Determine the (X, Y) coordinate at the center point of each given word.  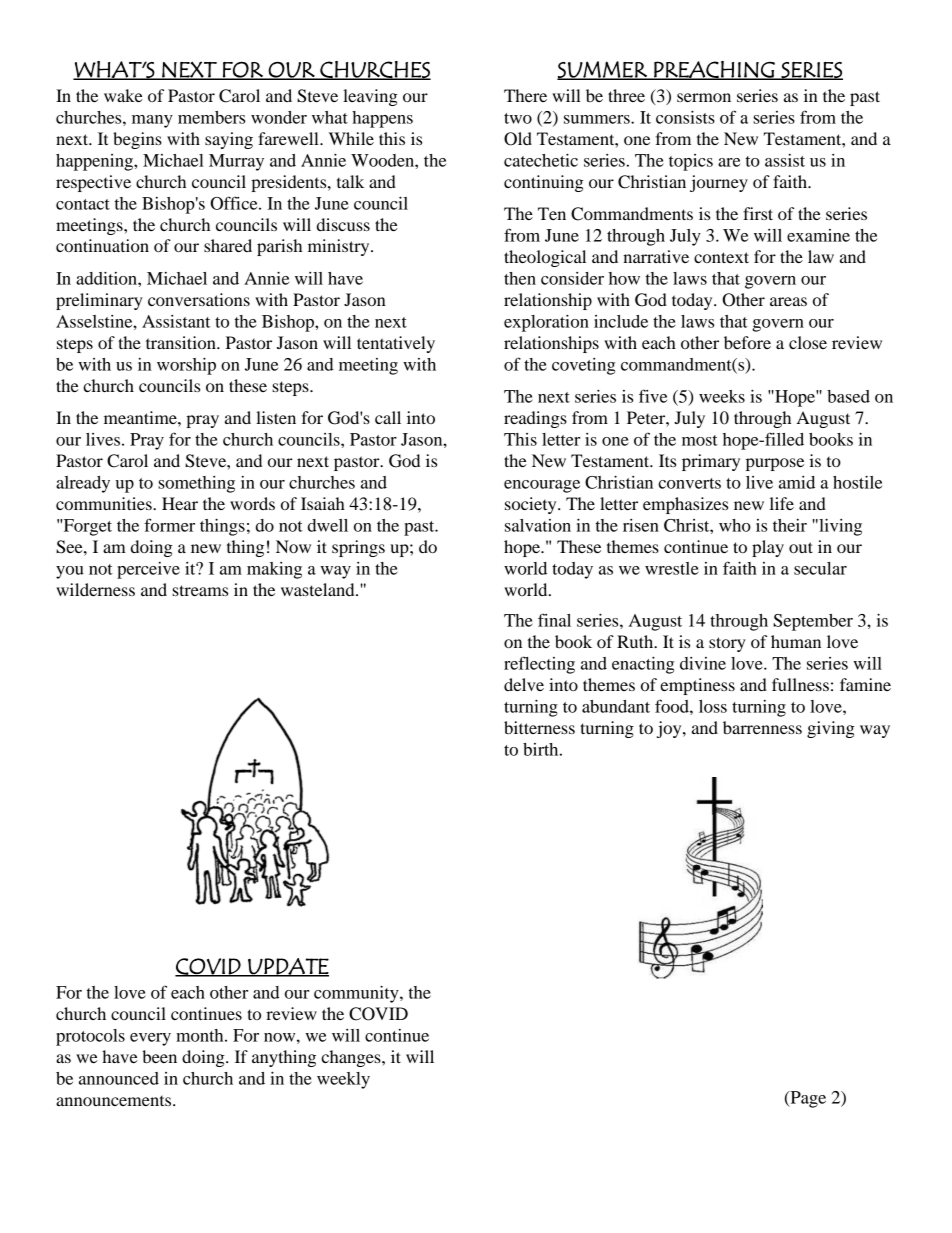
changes (352, 1058)
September (813, 622)
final (554, 620)
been (159, 1056)
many (152, 121)
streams (200, 590)
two (518, 118)
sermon (704, 97)
